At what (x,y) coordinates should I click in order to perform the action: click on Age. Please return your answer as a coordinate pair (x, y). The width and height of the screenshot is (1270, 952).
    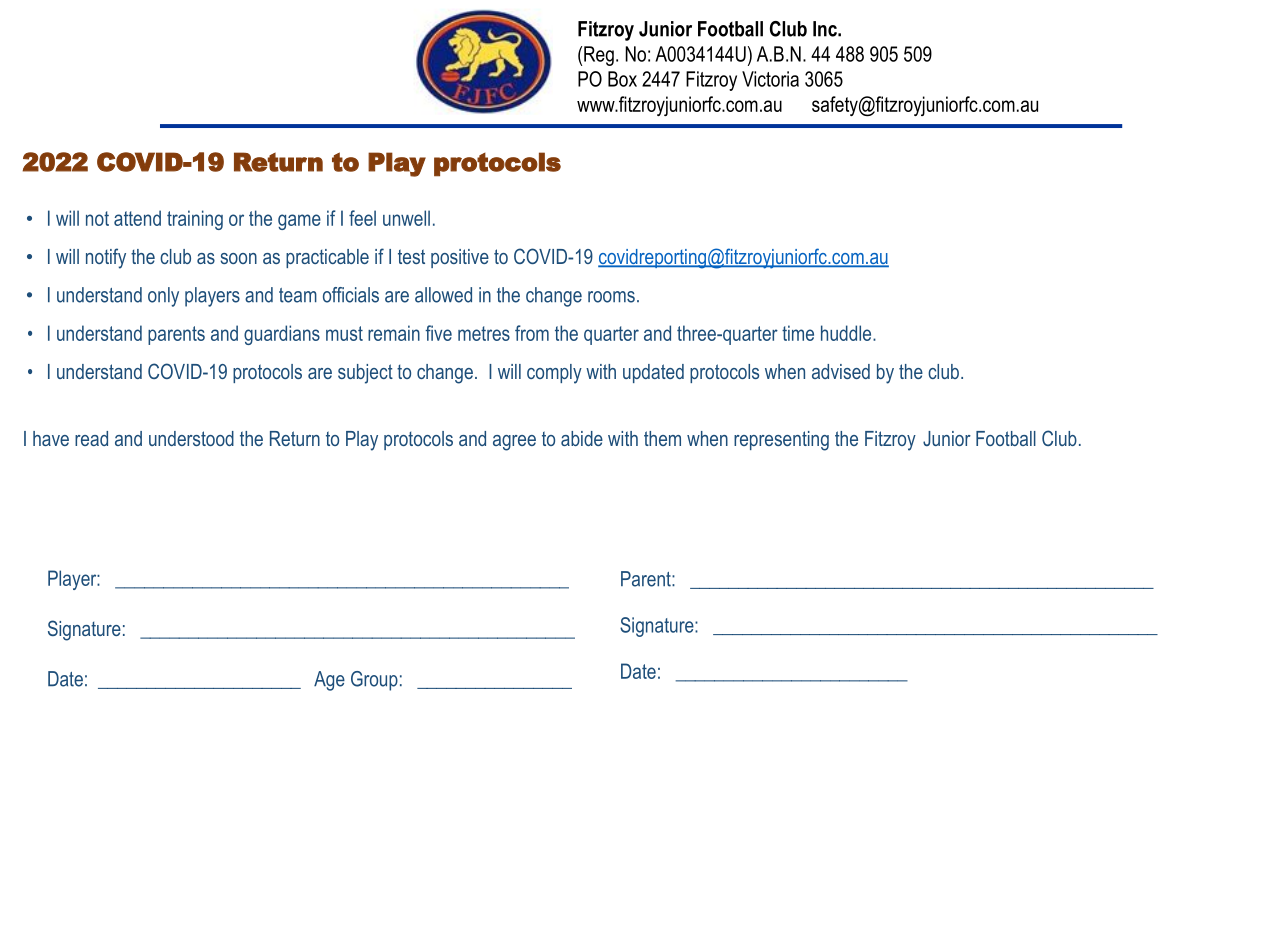
    Looking at the image, I should click on (329, 681).
